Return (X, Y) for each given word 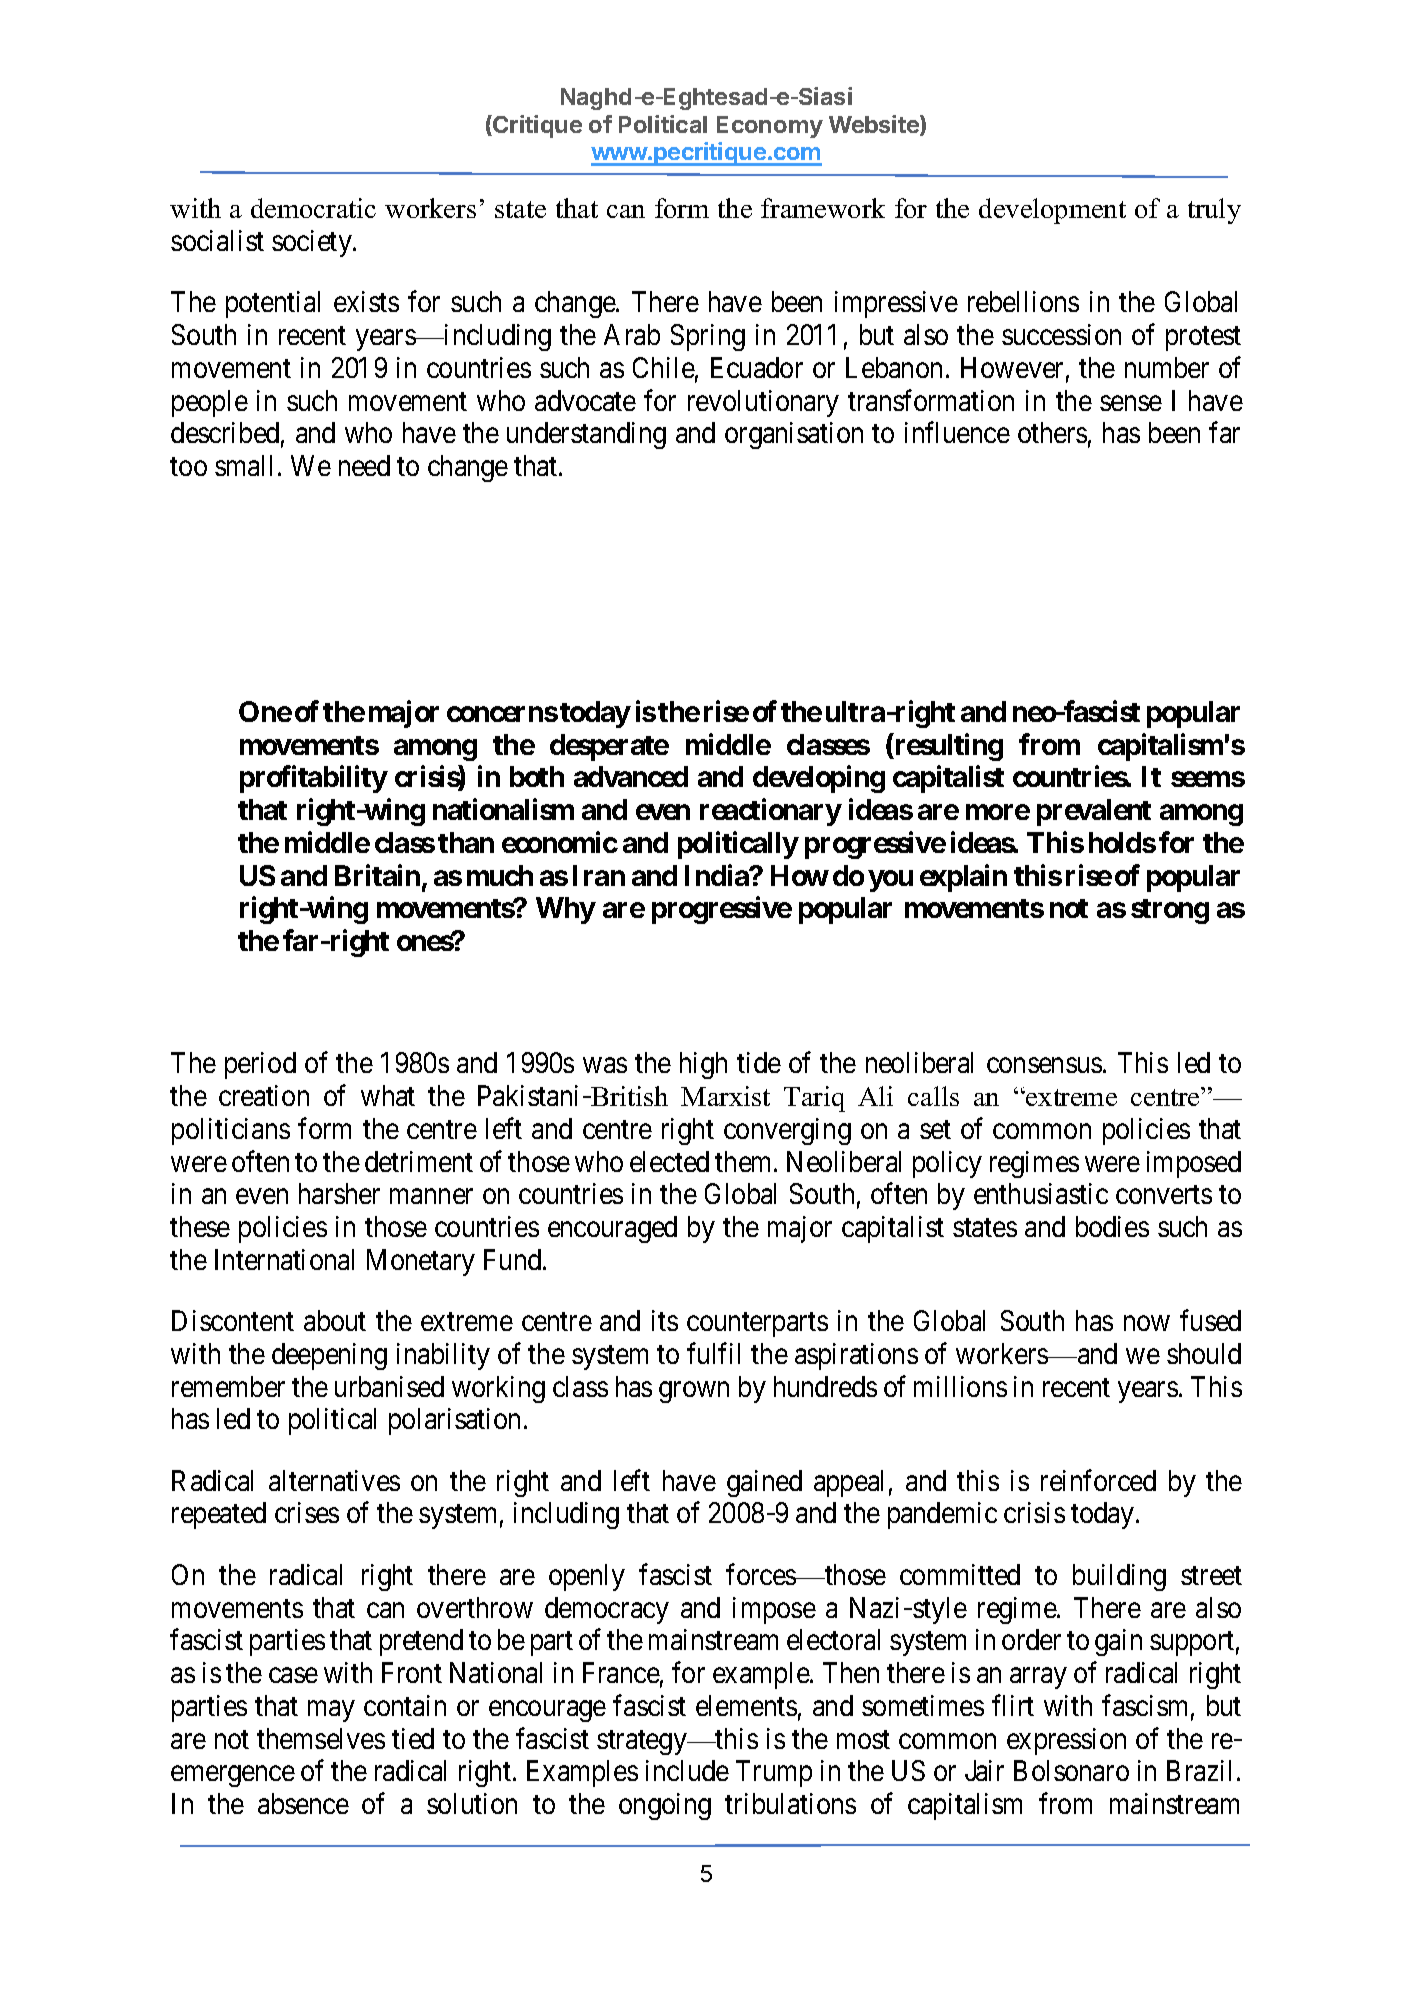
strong (1170, 911)
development (1052, 211)
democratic (313, 208)
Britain (377, 875)
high (703, 1065)
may (331, 1711)
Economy (770, 127)
